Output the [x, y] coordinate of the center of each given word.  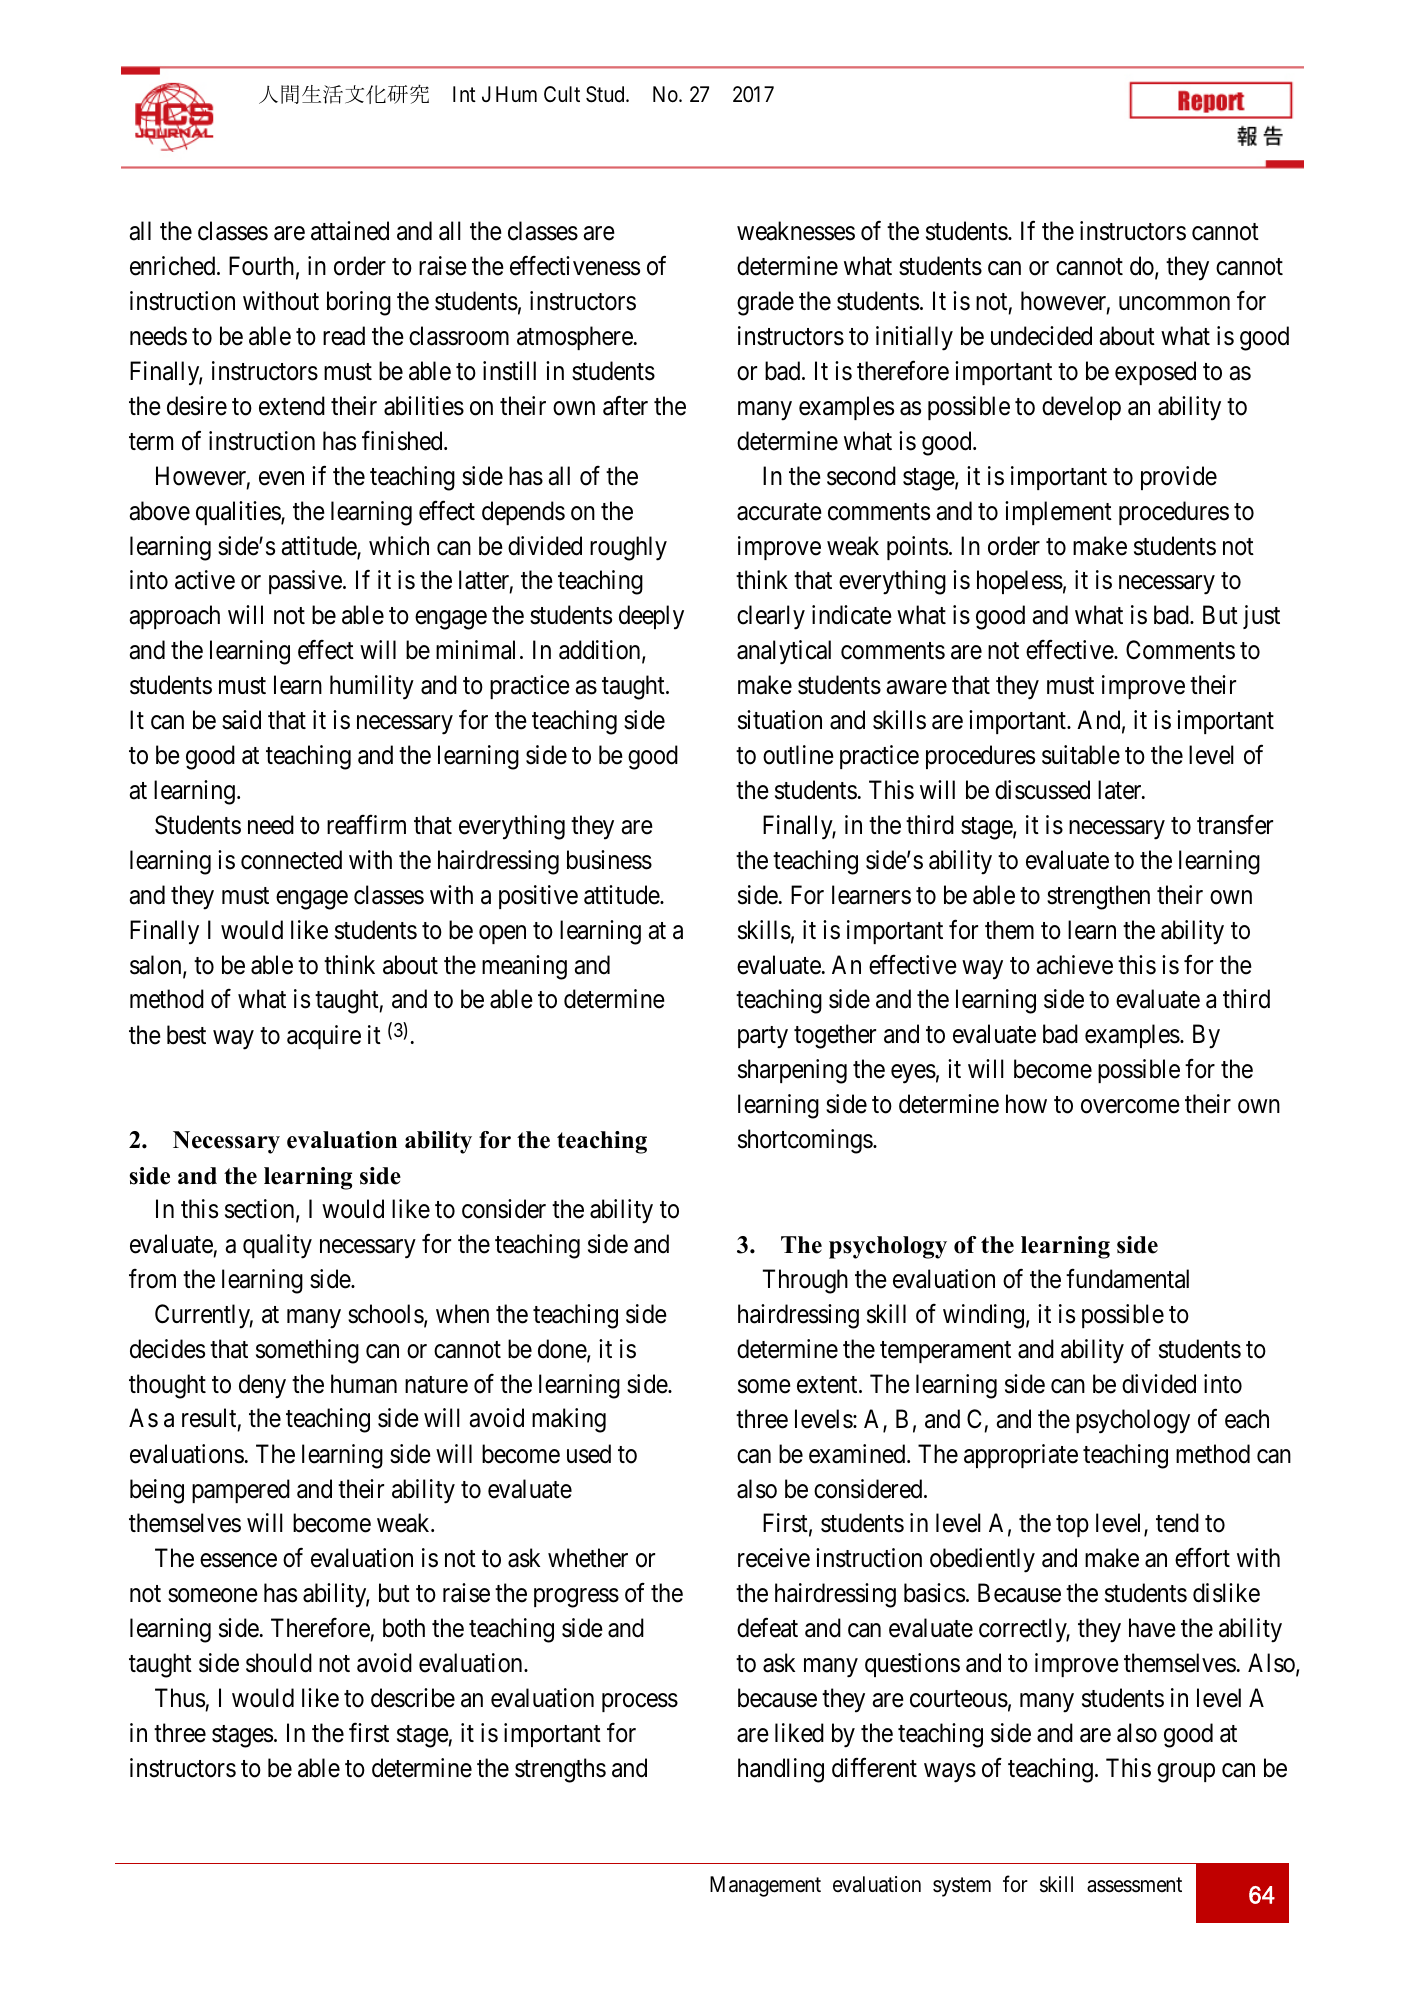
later [1121, 790]
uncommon [1174, 303]
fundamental [1127, 1279]
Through [805, 1281]
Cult [562, 94]
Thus [180, 1698]
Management [765, 1886]
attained [350, 231]
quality [277, 1246]
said [241, 720]
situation [780, 720]
